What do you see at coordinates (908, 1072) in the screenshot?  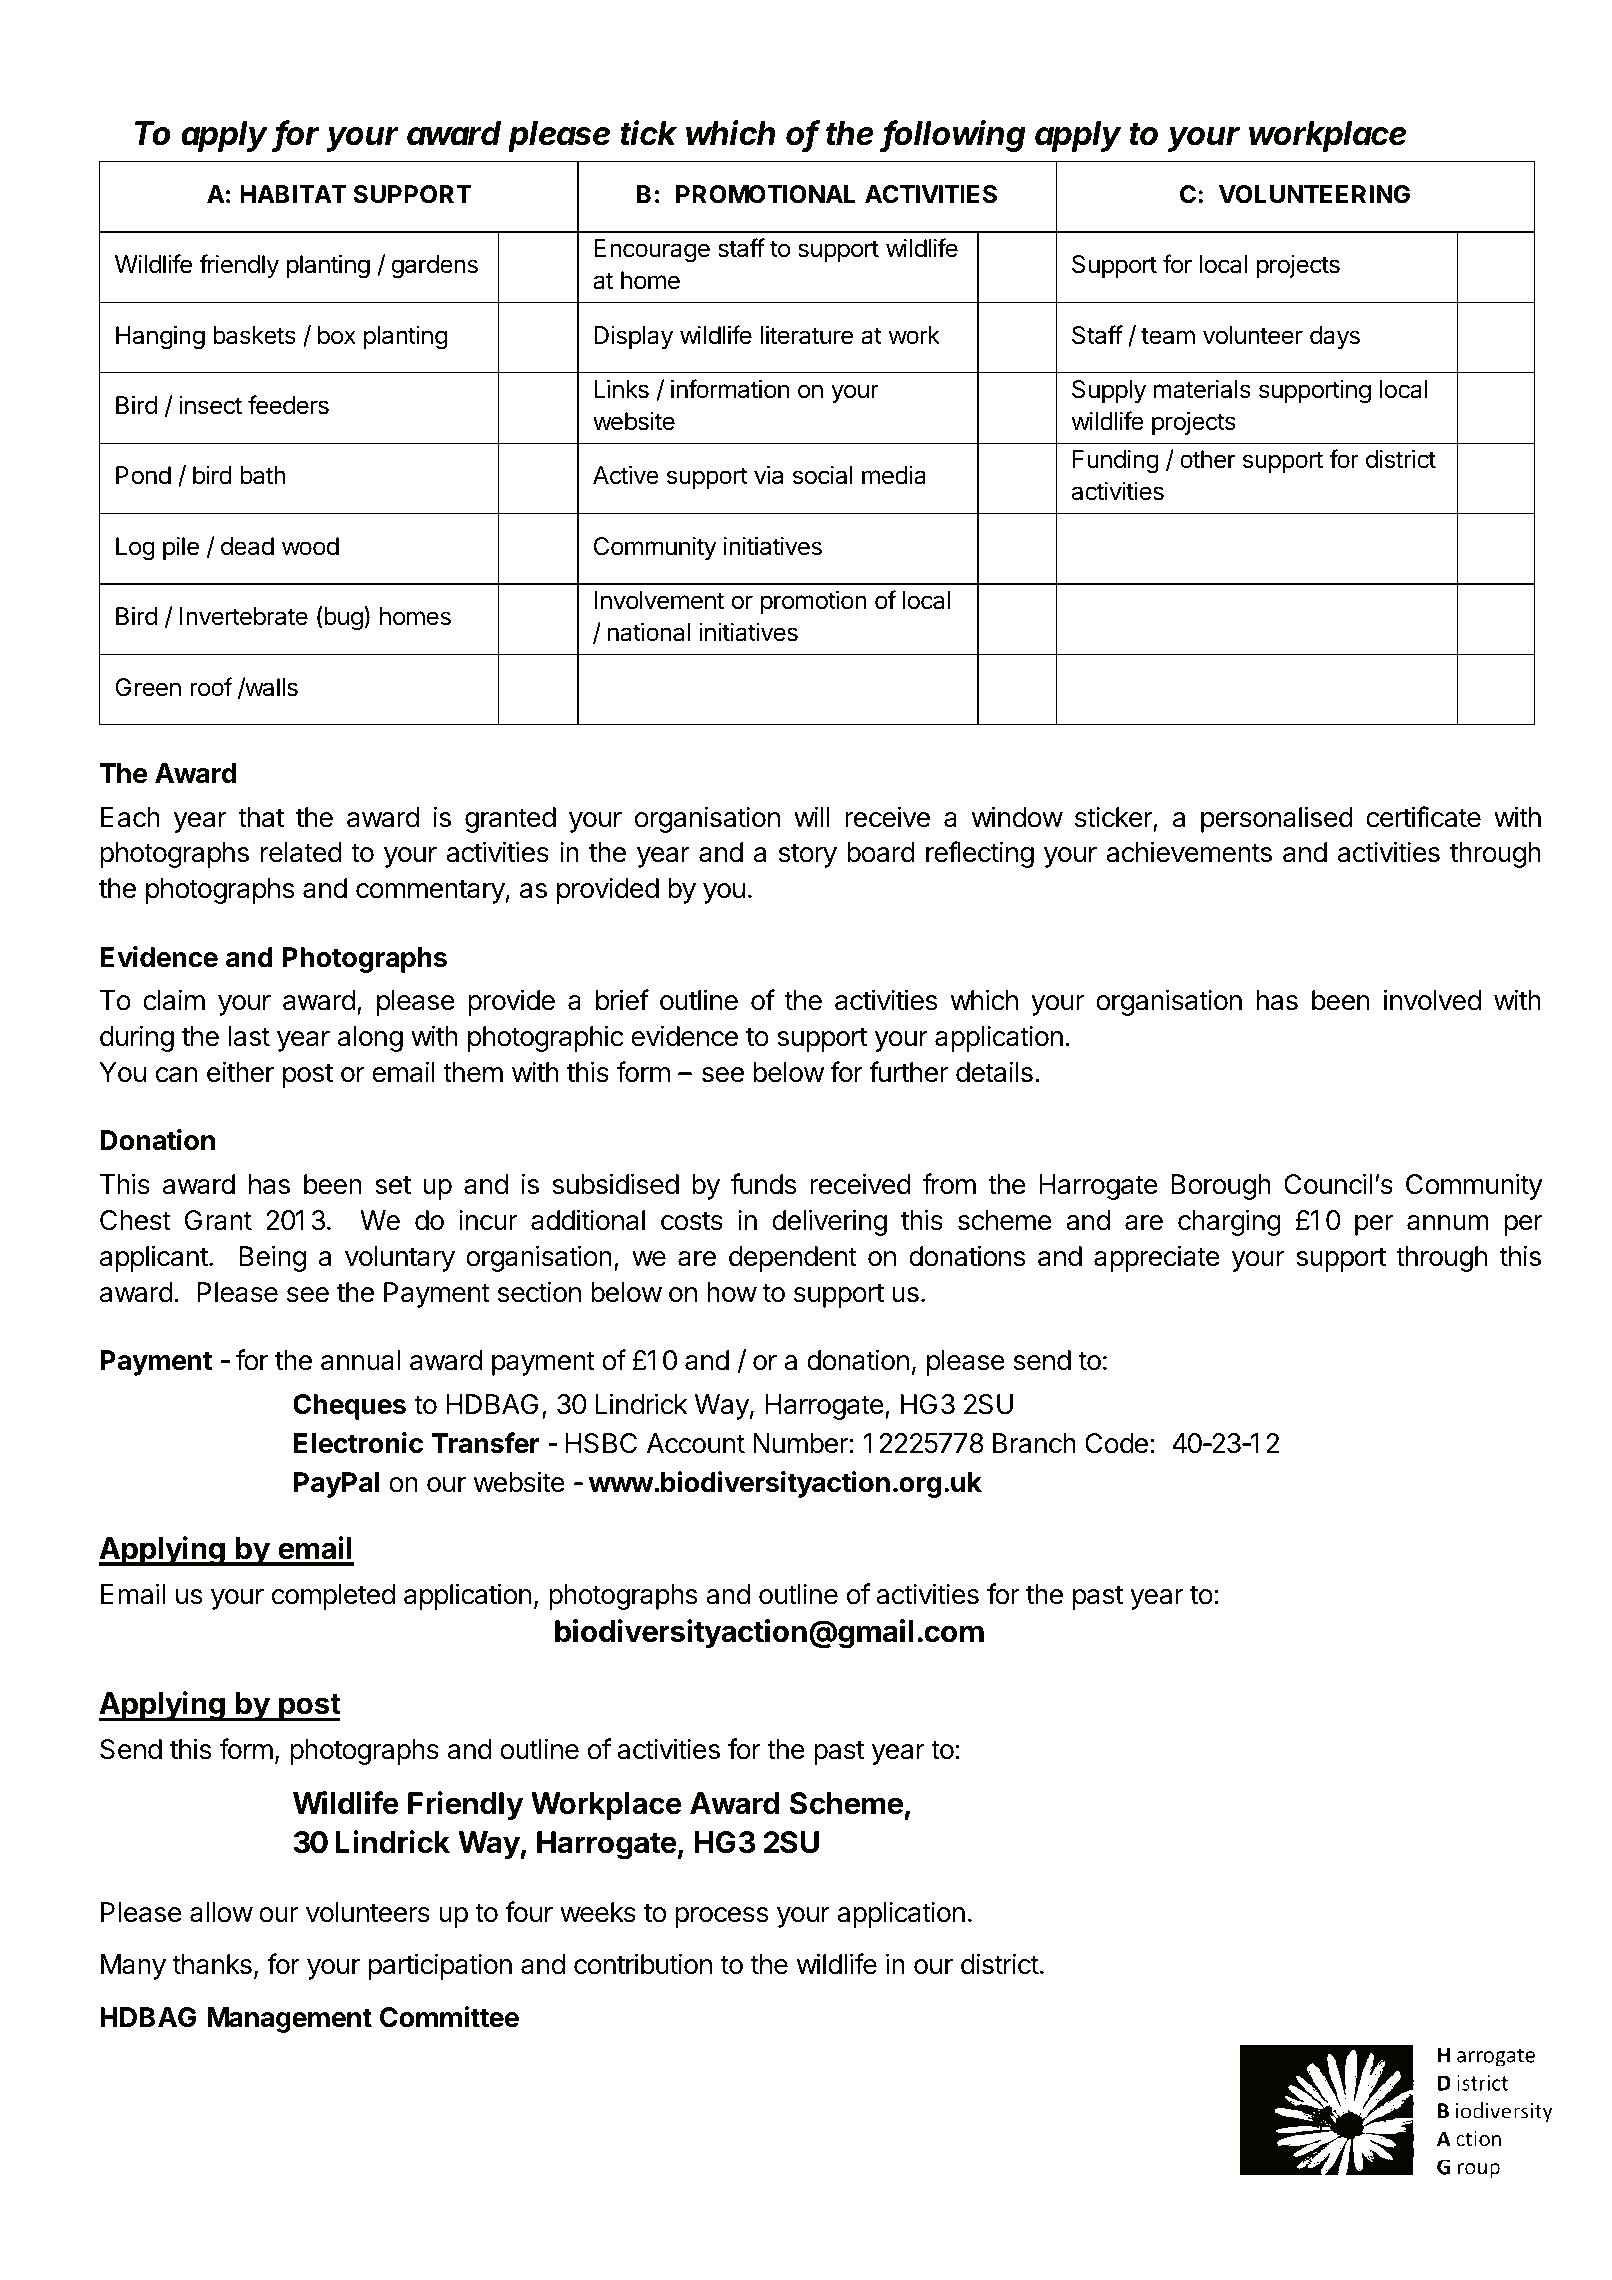 I see `further` at bounding box center [908, 1072].
